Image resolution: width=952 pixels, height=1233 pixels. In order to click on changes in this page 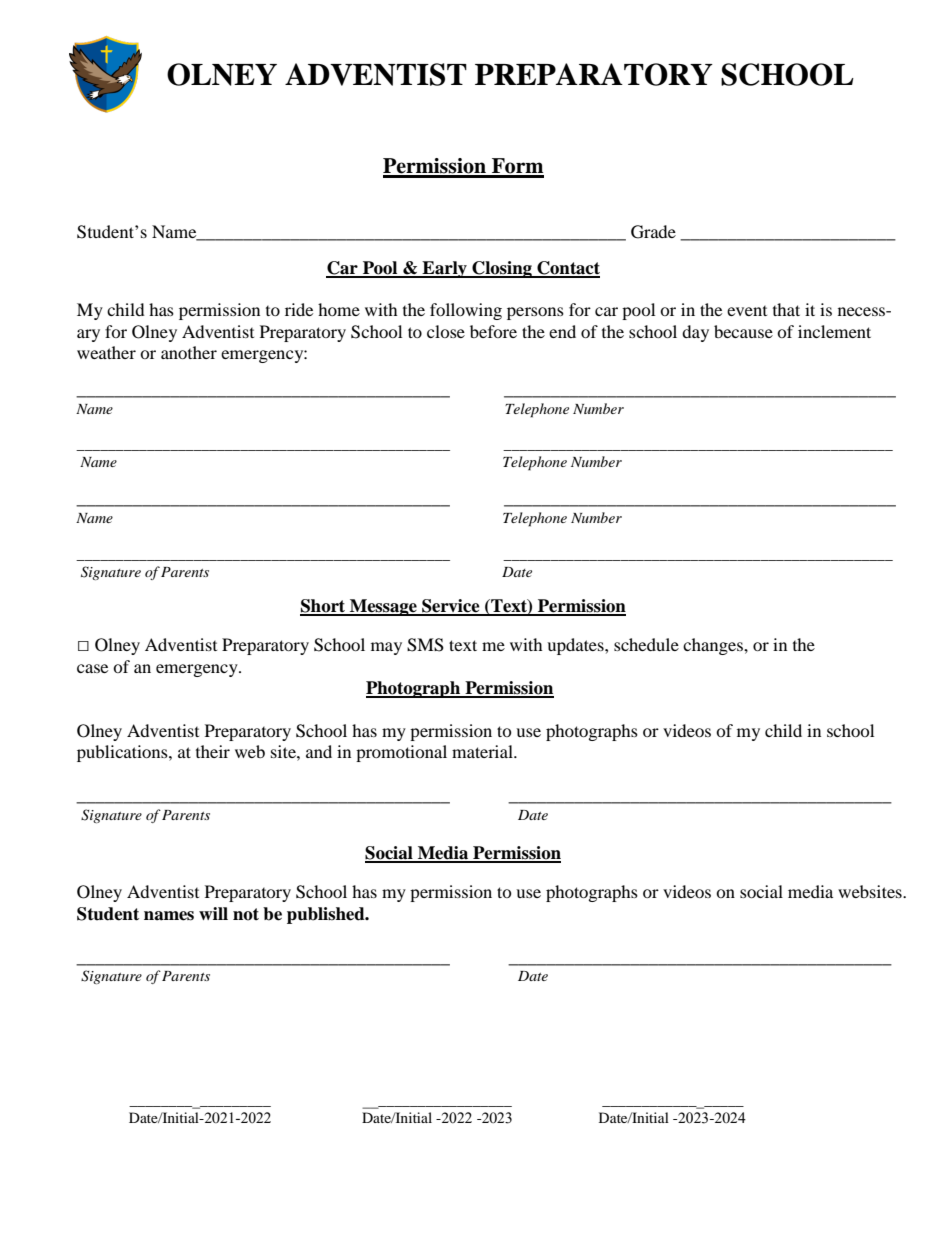, I will do `click(714, 646)`.
